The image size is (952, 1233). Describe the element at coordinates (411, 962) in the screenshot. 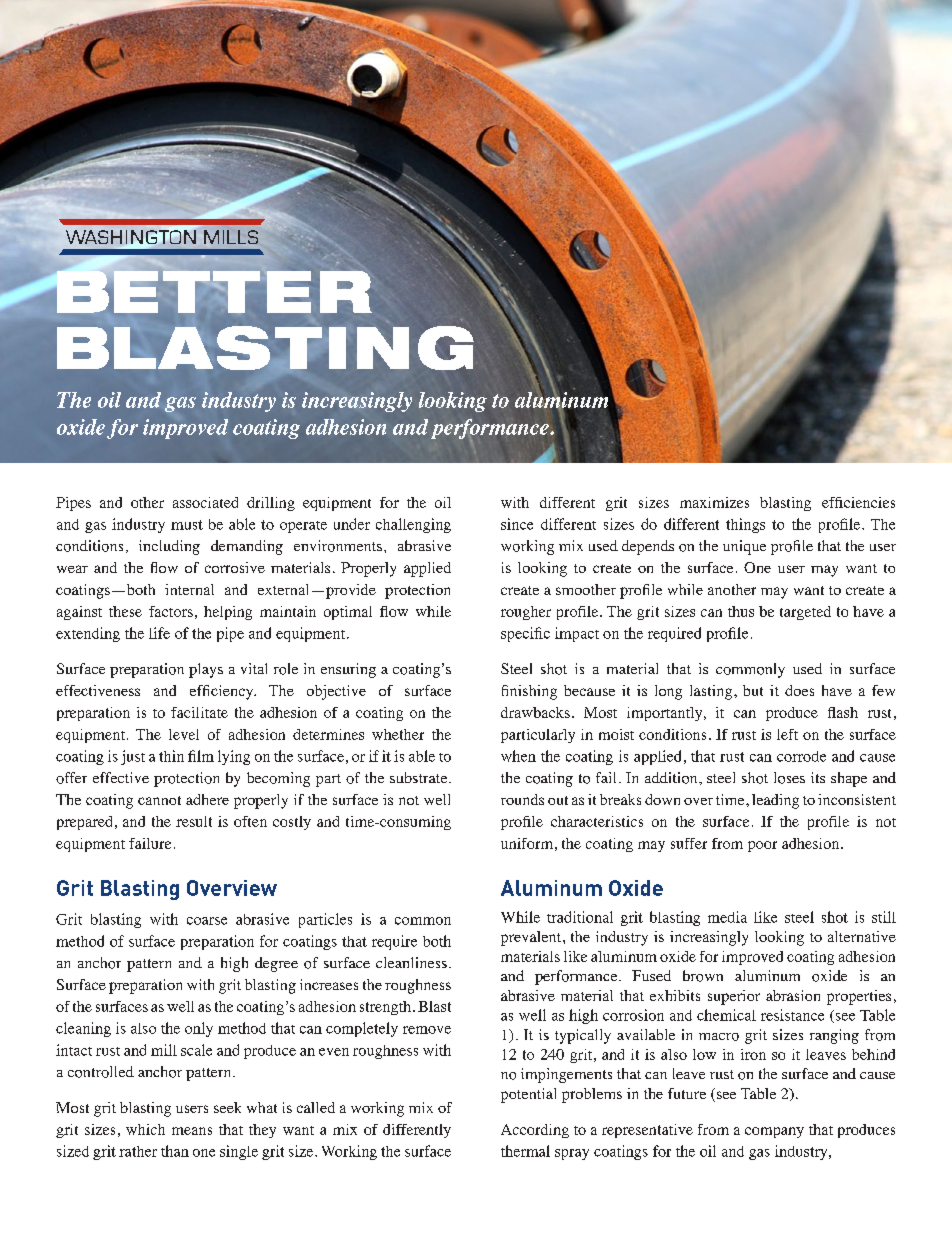

I see `cleanliness` at that location.
